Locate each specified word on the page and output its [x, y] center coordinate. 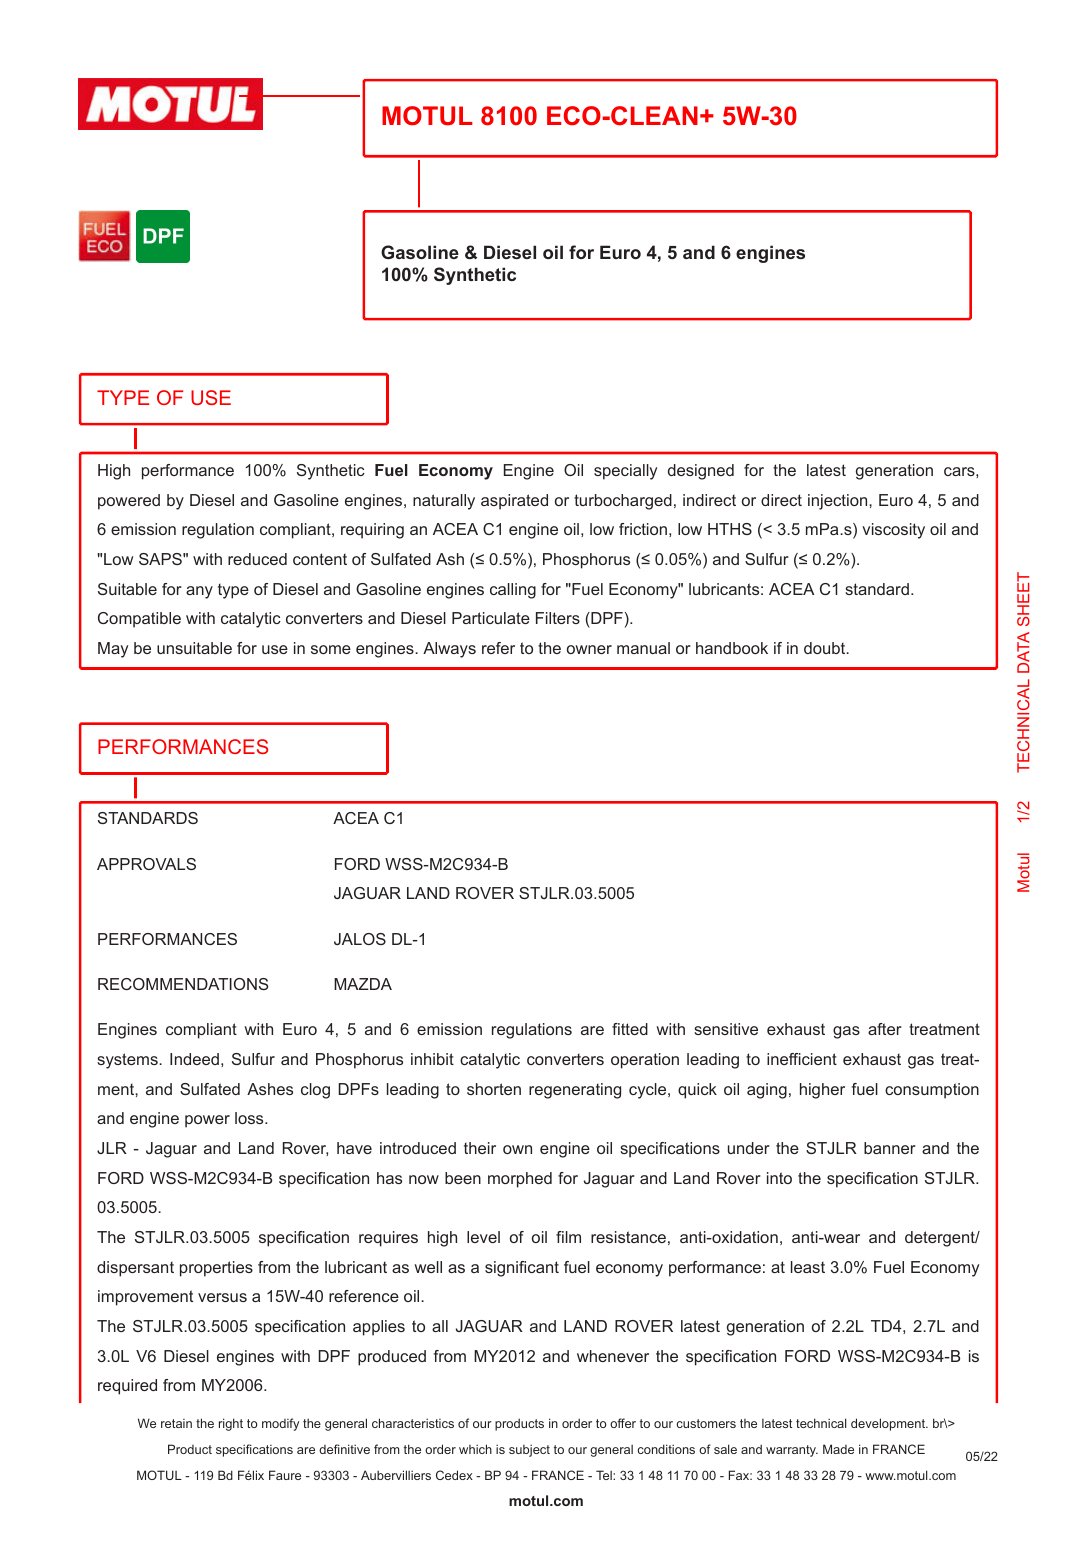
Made [838, 1449]
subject [529, 1450]
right [231, 1424]
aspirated [514, 502]
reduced [257, 559]
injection [839, 502]
